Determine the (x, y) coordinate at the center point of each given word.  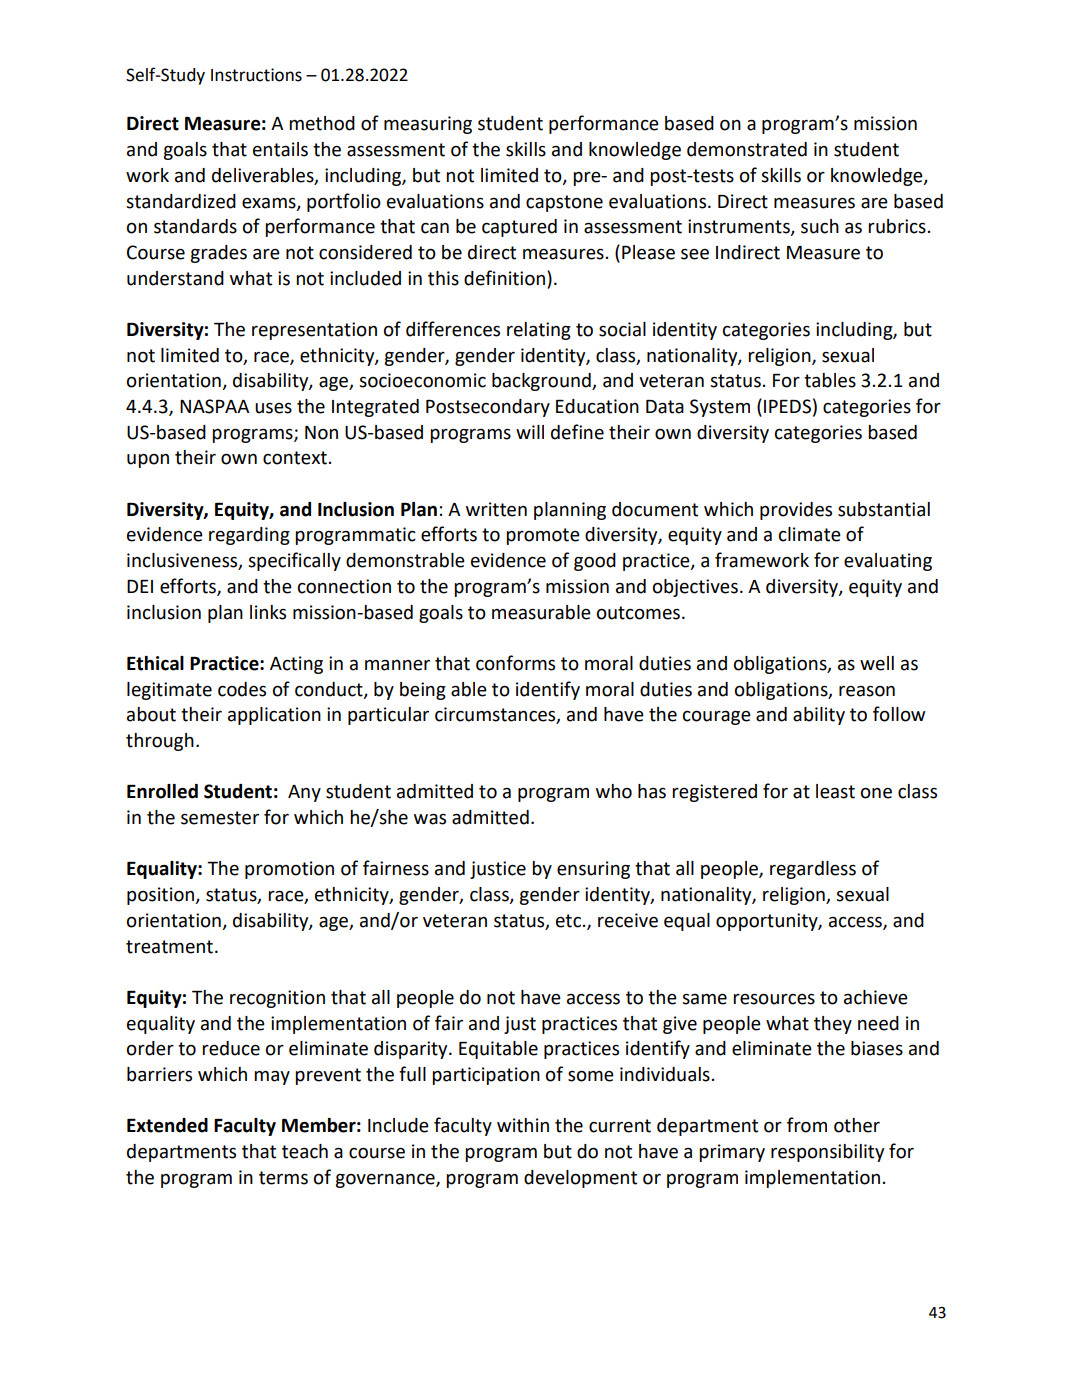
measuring (428, 125)
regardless (813, 870)
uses (273, 408)
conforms (515, 663)
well (877, 663)
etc (568, 921)
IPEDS (787, 406)
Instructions (256, 75)
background (542, 382)
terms (283, 1178)
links (268, 612)
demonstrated (747, 149)
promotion (289, 870)
